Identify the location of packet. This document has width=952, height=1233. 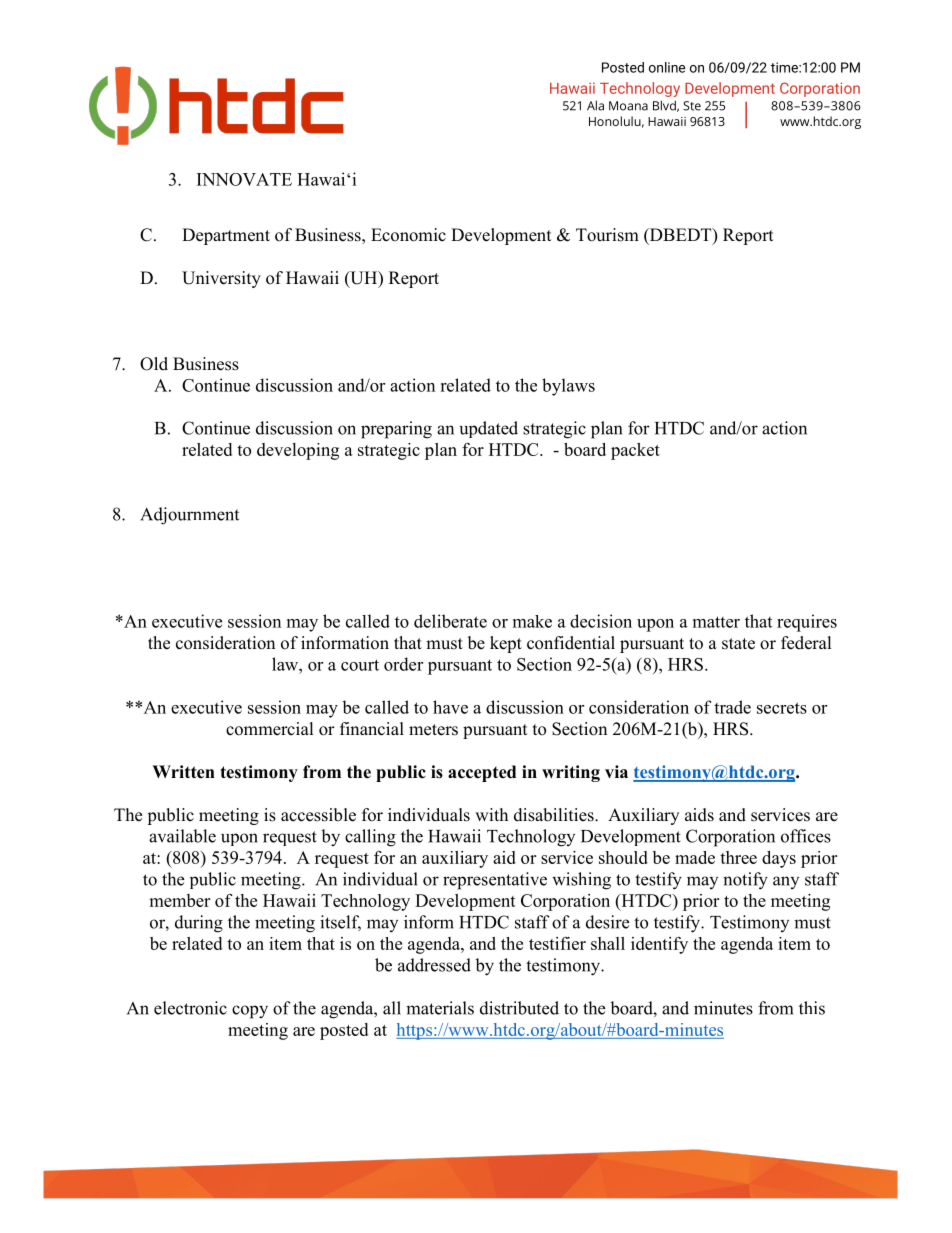
(635, 451).
